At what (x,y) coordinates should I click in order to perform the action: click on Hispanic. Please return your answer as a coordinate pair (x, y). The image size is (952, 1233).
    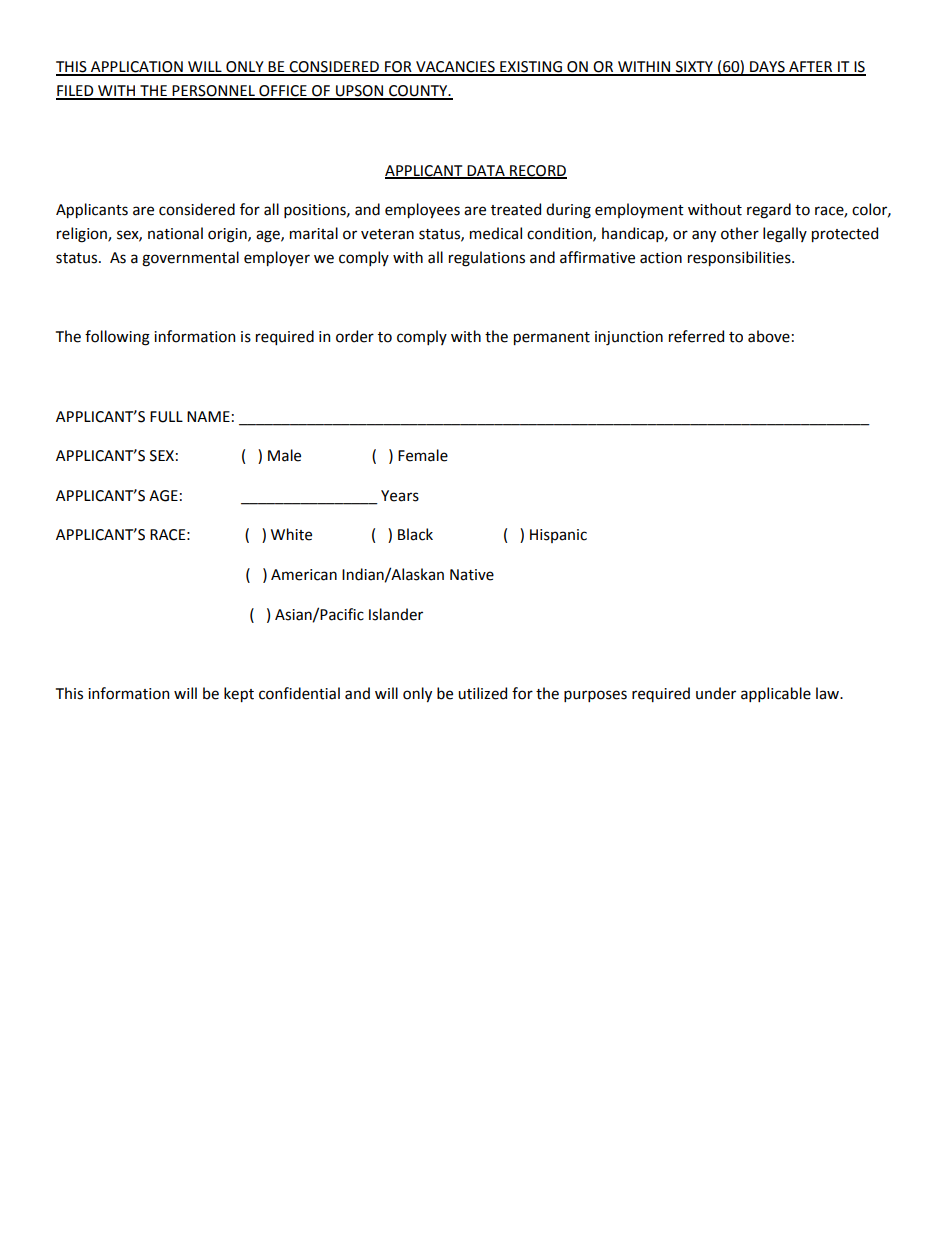
    Looking at the image, I should click on (558, 536).
